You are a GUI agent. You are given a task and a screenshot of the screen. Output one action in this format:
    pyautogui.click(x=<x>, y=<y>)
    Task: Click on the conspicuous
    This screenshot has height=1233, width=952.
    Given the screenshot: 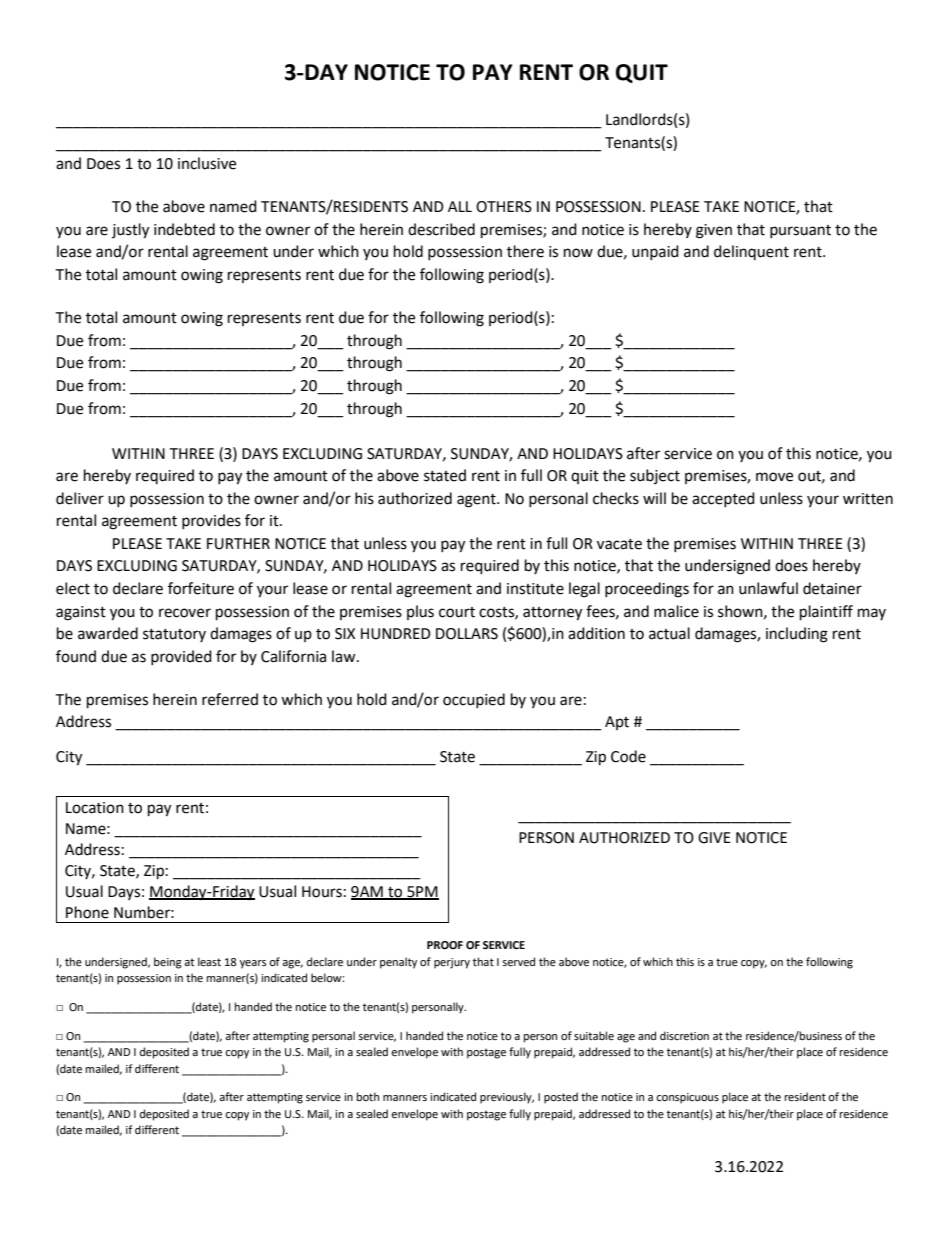 What is the action you would take?
    pyautogui.click(x=687, y=1098)
